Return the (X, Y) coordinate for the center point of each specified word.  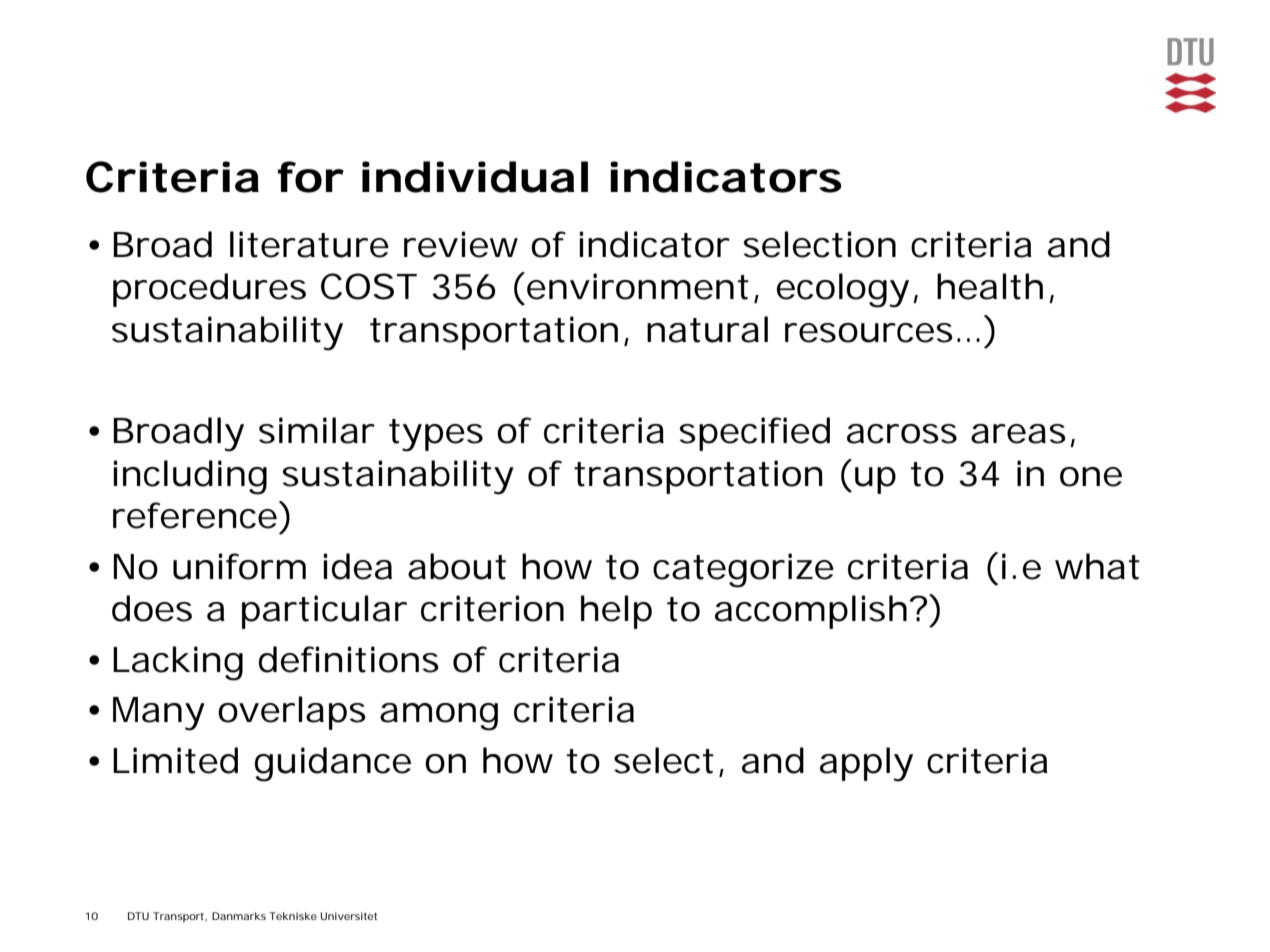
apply (866, 764)
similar (317, 430)
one (1091, 477)
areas (1018, 434)
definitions (349, 659)
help (616, 612)
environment (638, 286)
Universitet (349, 916)
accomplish (811, 612)
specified (755, 434)
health (990, 286)
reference (195, 515)
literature (309, 244)
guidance (333, 764)
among (439, 717)
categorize (743, 570)
